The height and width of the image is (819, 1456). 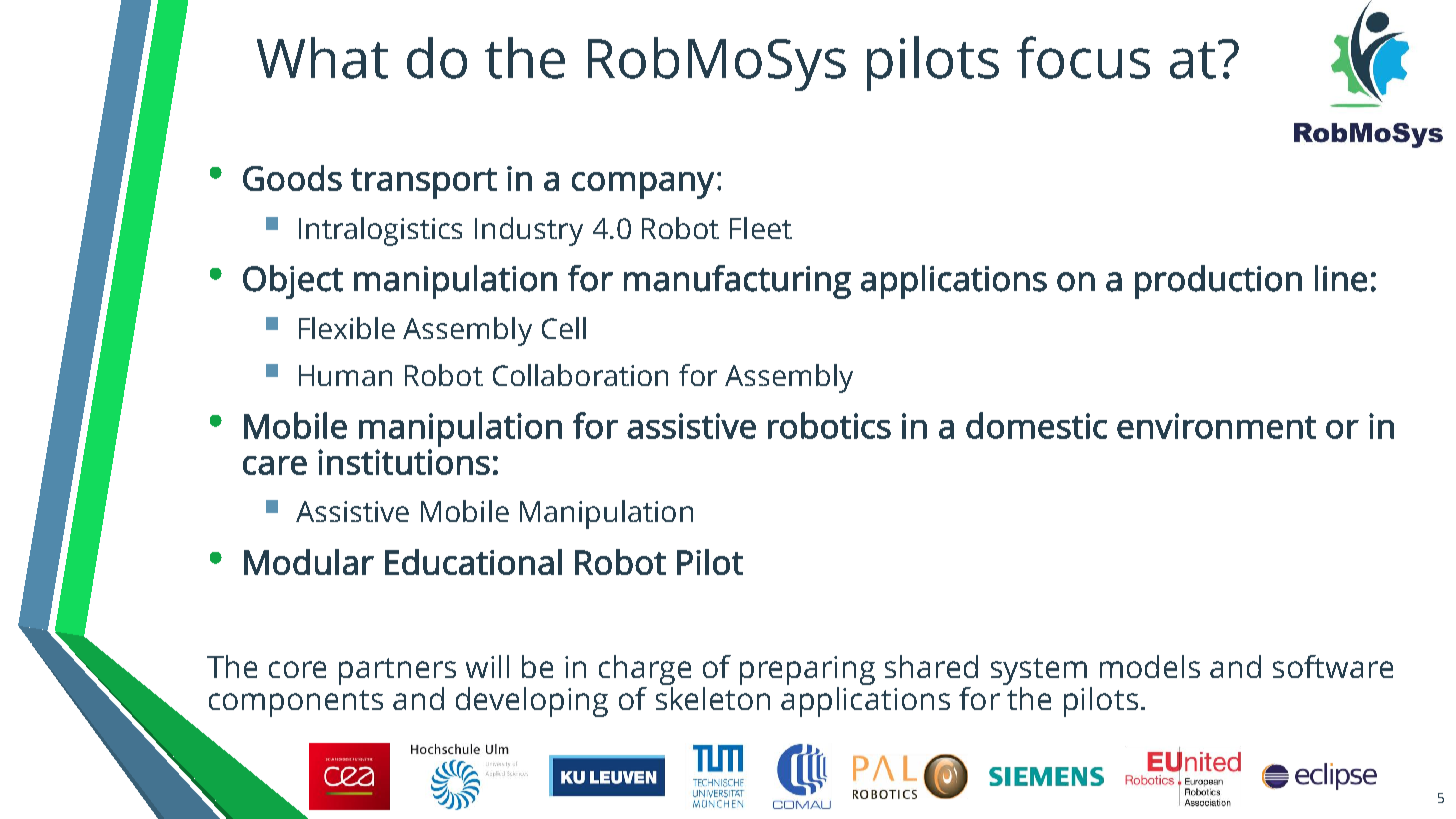 What do you see at coordinates (473, 562) in the image?
I see `Educational` at bounding box center [473, 562].
